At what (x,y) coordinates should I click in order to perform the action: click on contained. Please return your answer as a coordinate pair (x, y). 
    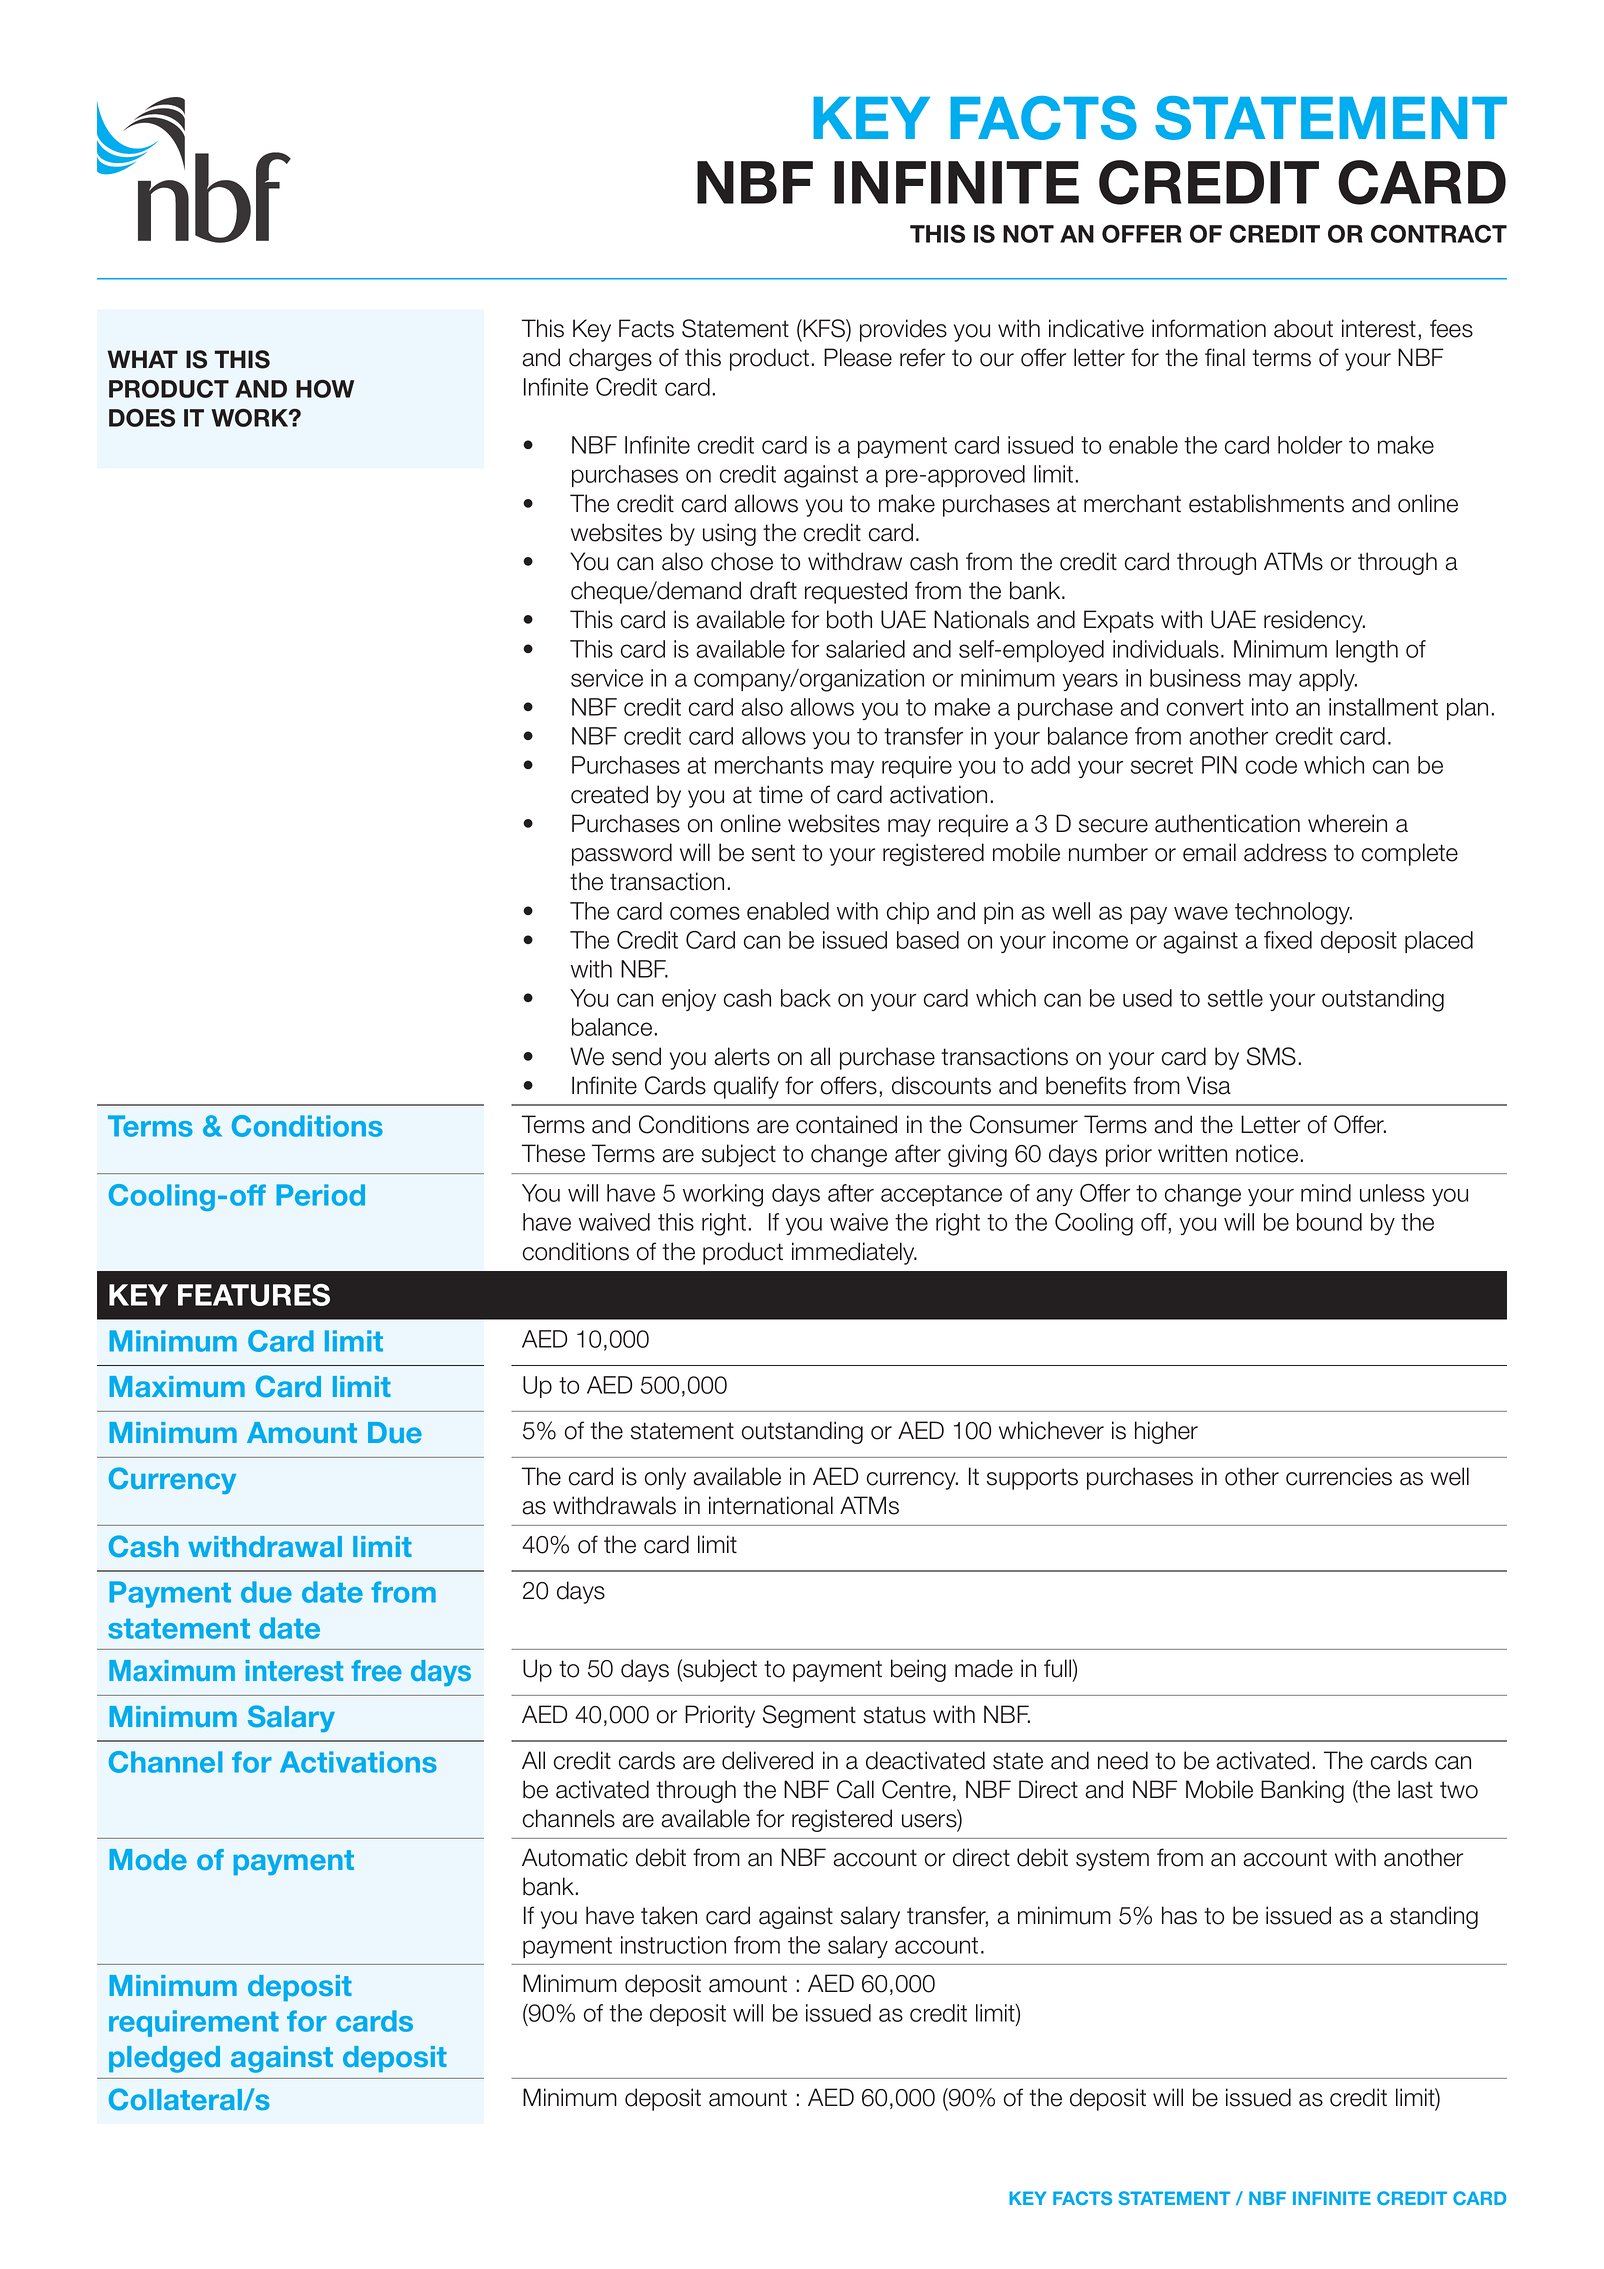
    Looking at the image, I should click on (846, 1124).
